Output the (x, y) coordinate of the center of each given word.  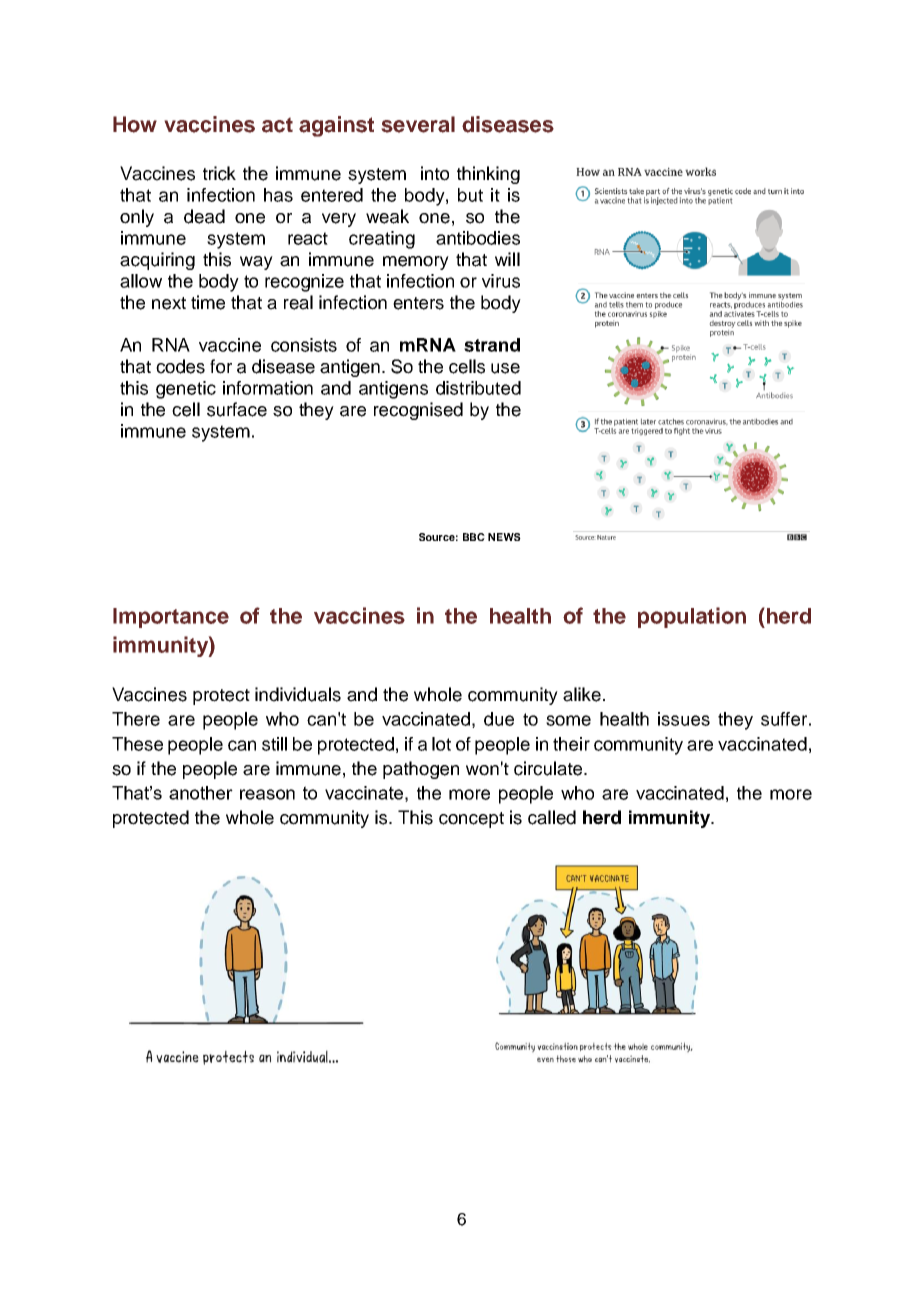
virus (501, 281)
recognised (418, 411)
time (208, 302)
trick (219, 173)
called (552, 817)
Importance (171, 618)
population (692, 617)
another (201, 793)
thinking (488, 175)
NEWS (504, 537)
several (418, 124)
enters (418, 303)
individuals (298, 694)
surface (237, 409)
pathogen (421, 770)
